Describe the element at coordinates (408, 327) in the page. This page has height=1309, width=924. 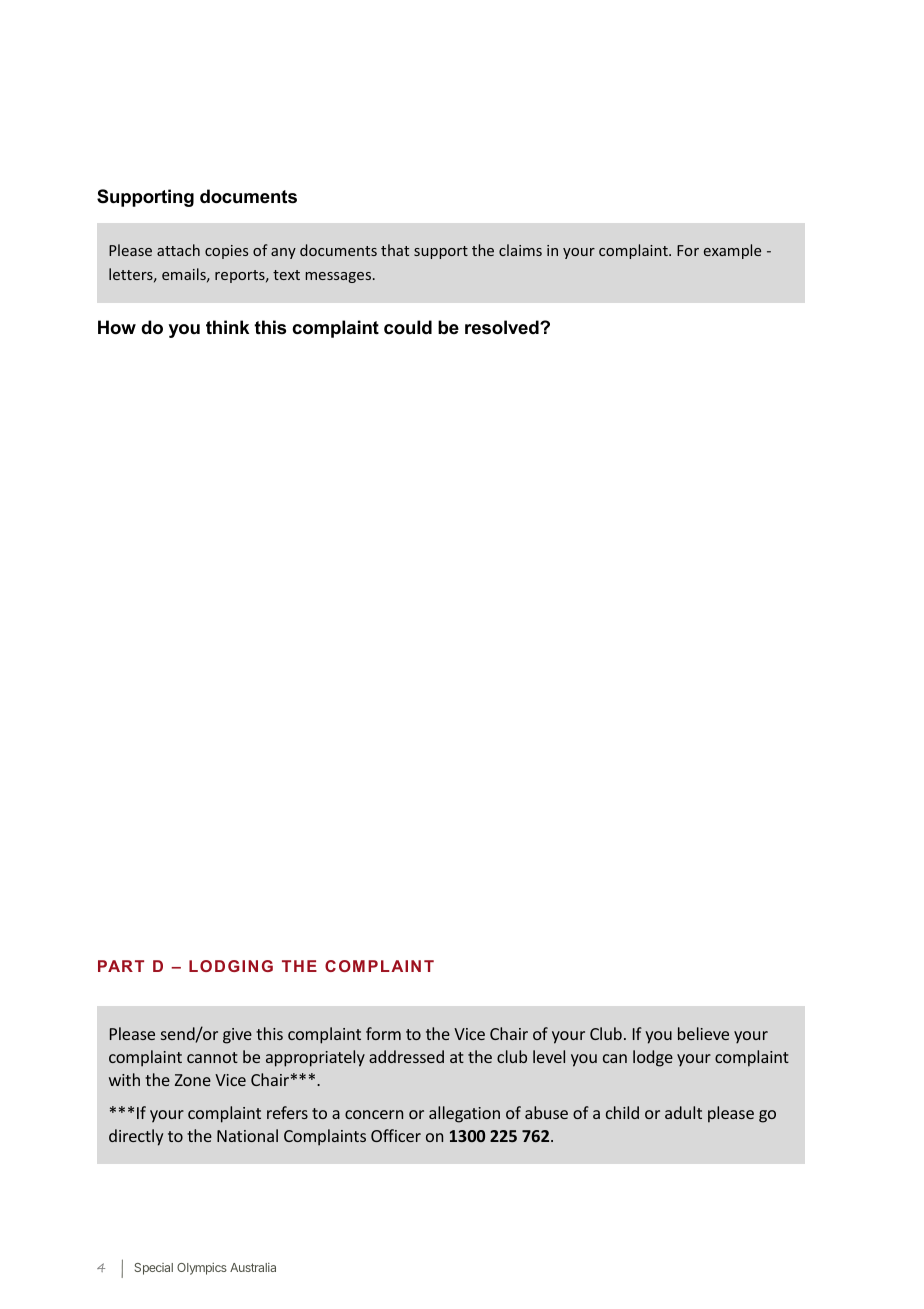
I see `could` at that location.
